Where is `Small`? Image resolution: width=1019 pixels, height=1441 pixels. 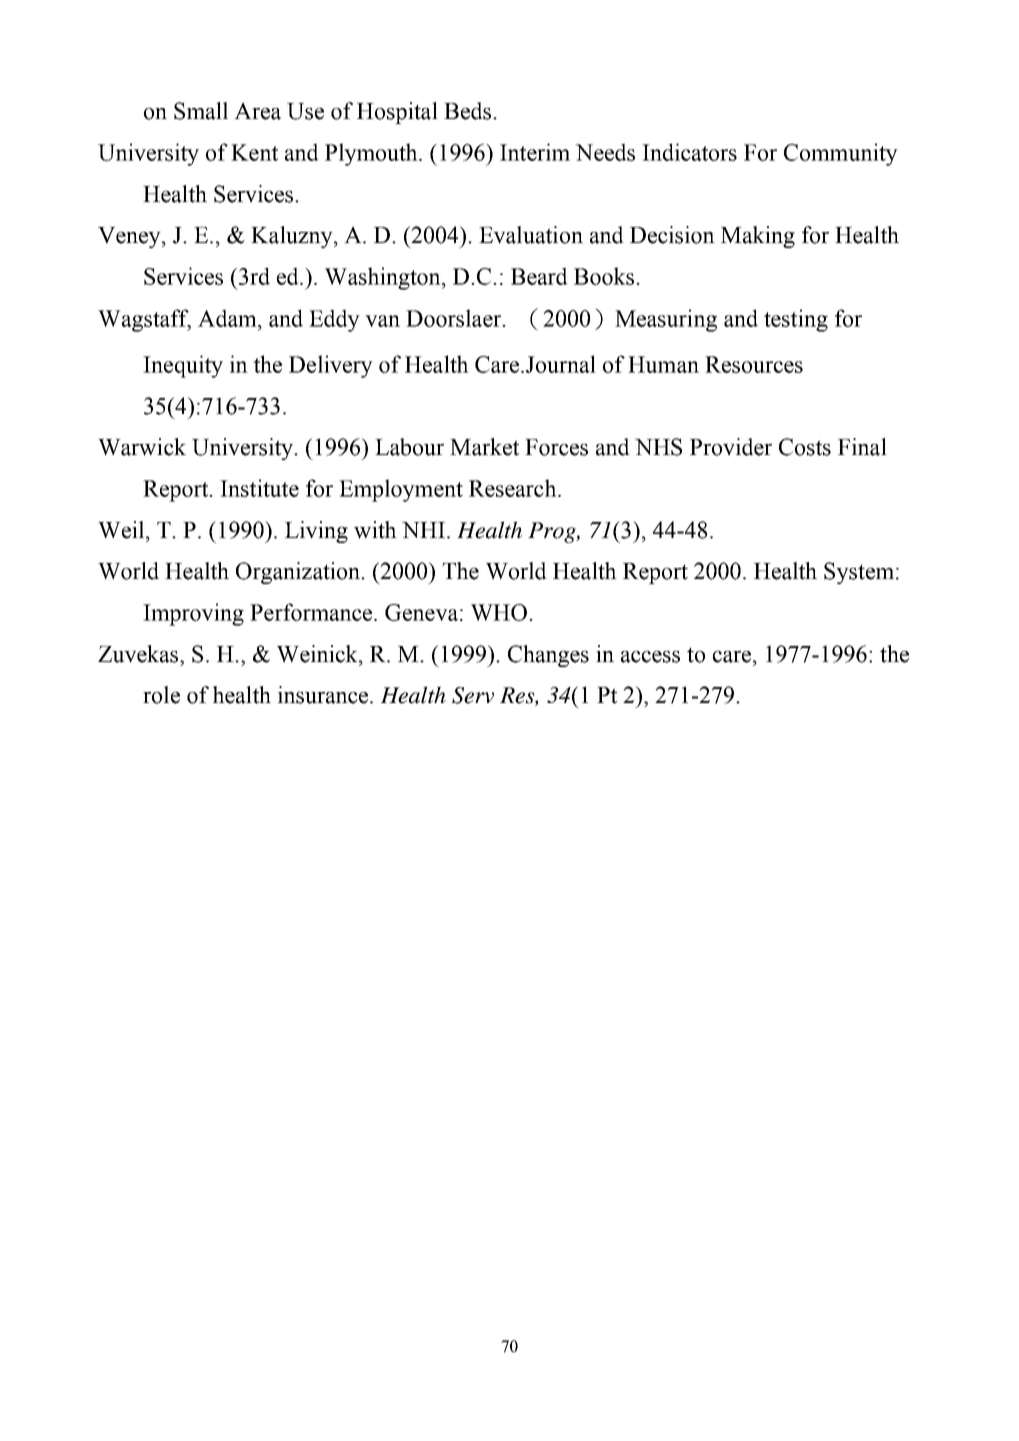 Small is located at coordinates (201, 111).
